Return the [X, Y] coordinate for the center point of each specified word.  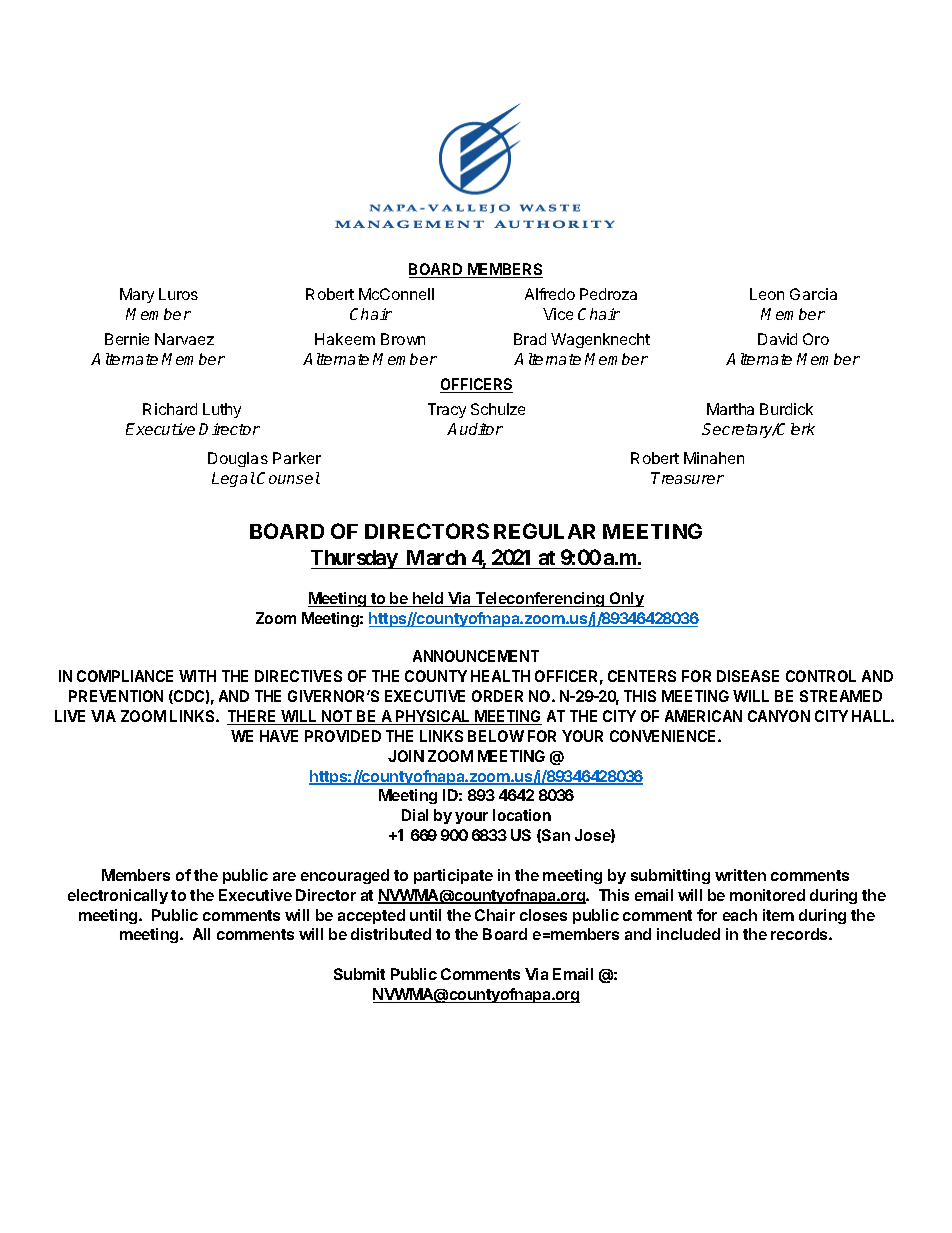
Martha [730, 409]
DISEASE [748, 676]
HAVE [279, 736]
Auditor [475, 429]
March [436, 557]
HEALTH [500, 676]
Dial [415, 815]
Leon [767, 294]
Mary [137, 295]
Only [625, 599]
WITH [197, 676]
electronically [118, 896]
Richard [170, 409]
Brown [403, 339]
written [740, 875]
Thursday [354, 559]
